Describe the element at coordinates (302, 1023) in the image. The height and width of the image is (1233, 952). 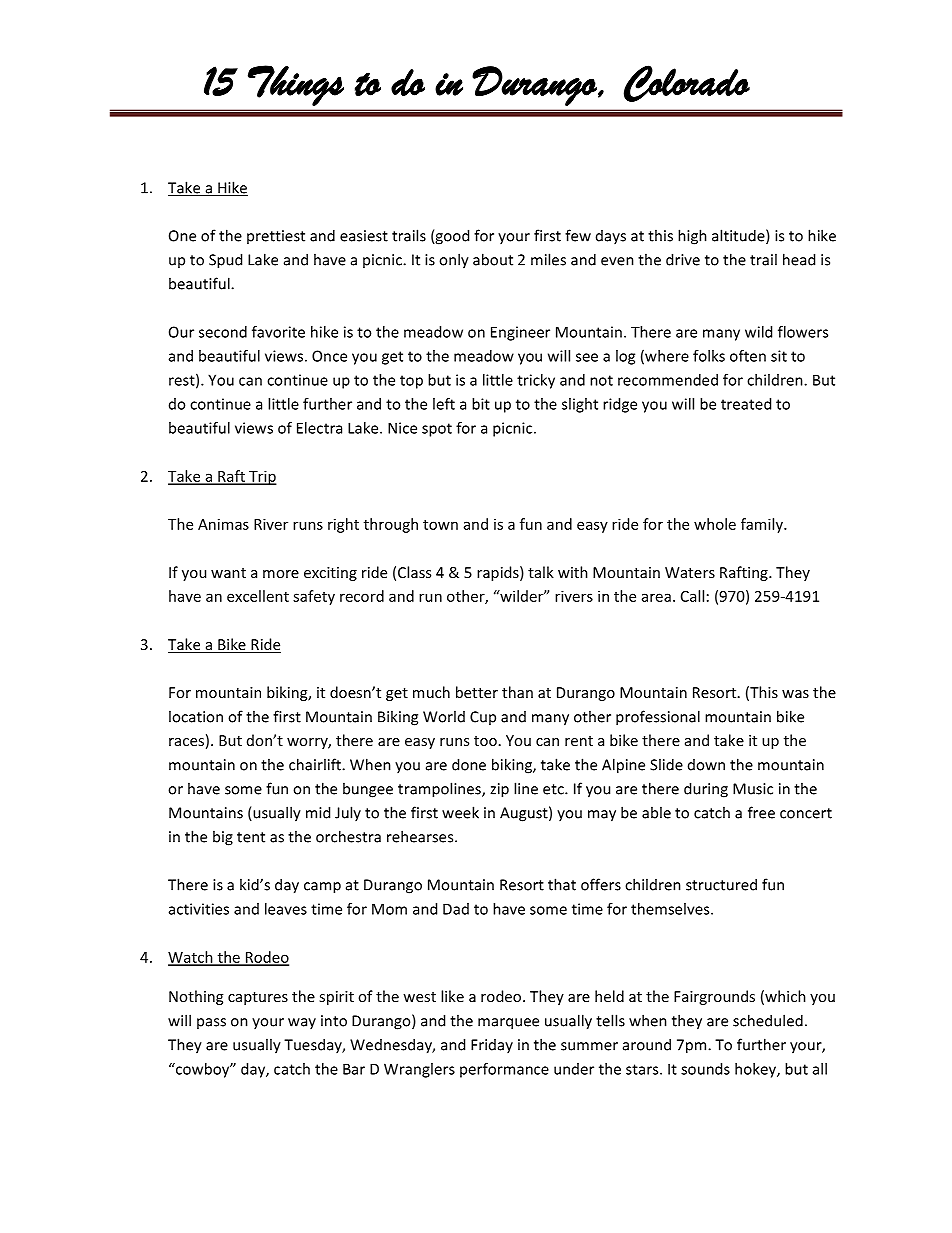
I see `way` at that location.
